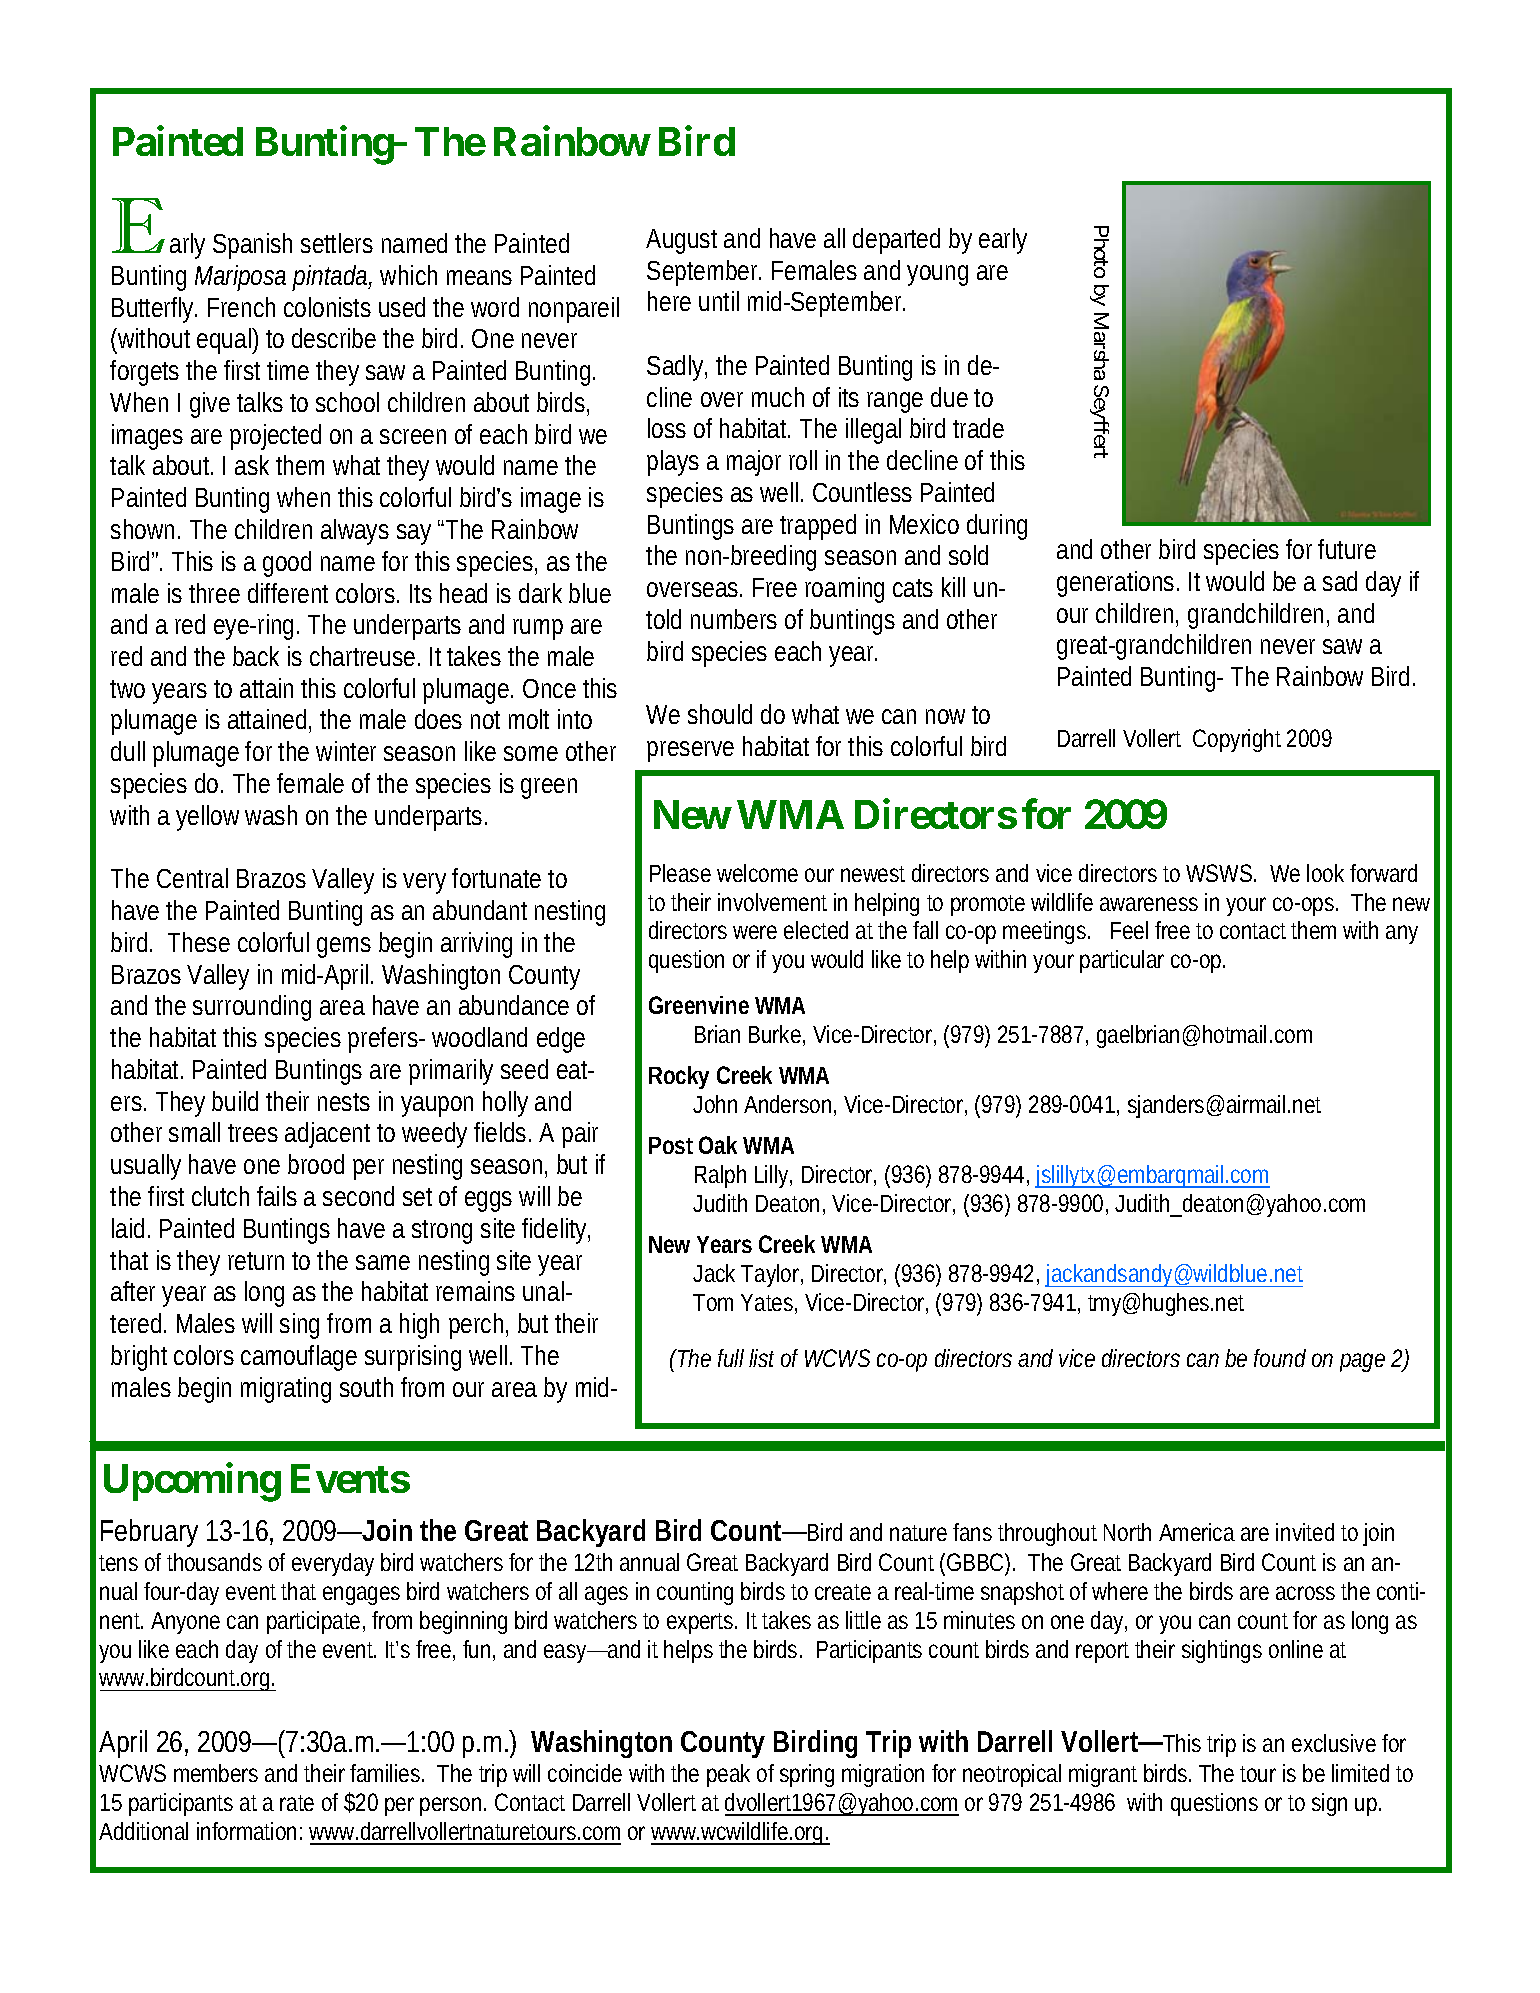 The width and height of the document is (1540, 1993). Describe the element at coordinates (937, 275) in the document. I see `young` at that location.
